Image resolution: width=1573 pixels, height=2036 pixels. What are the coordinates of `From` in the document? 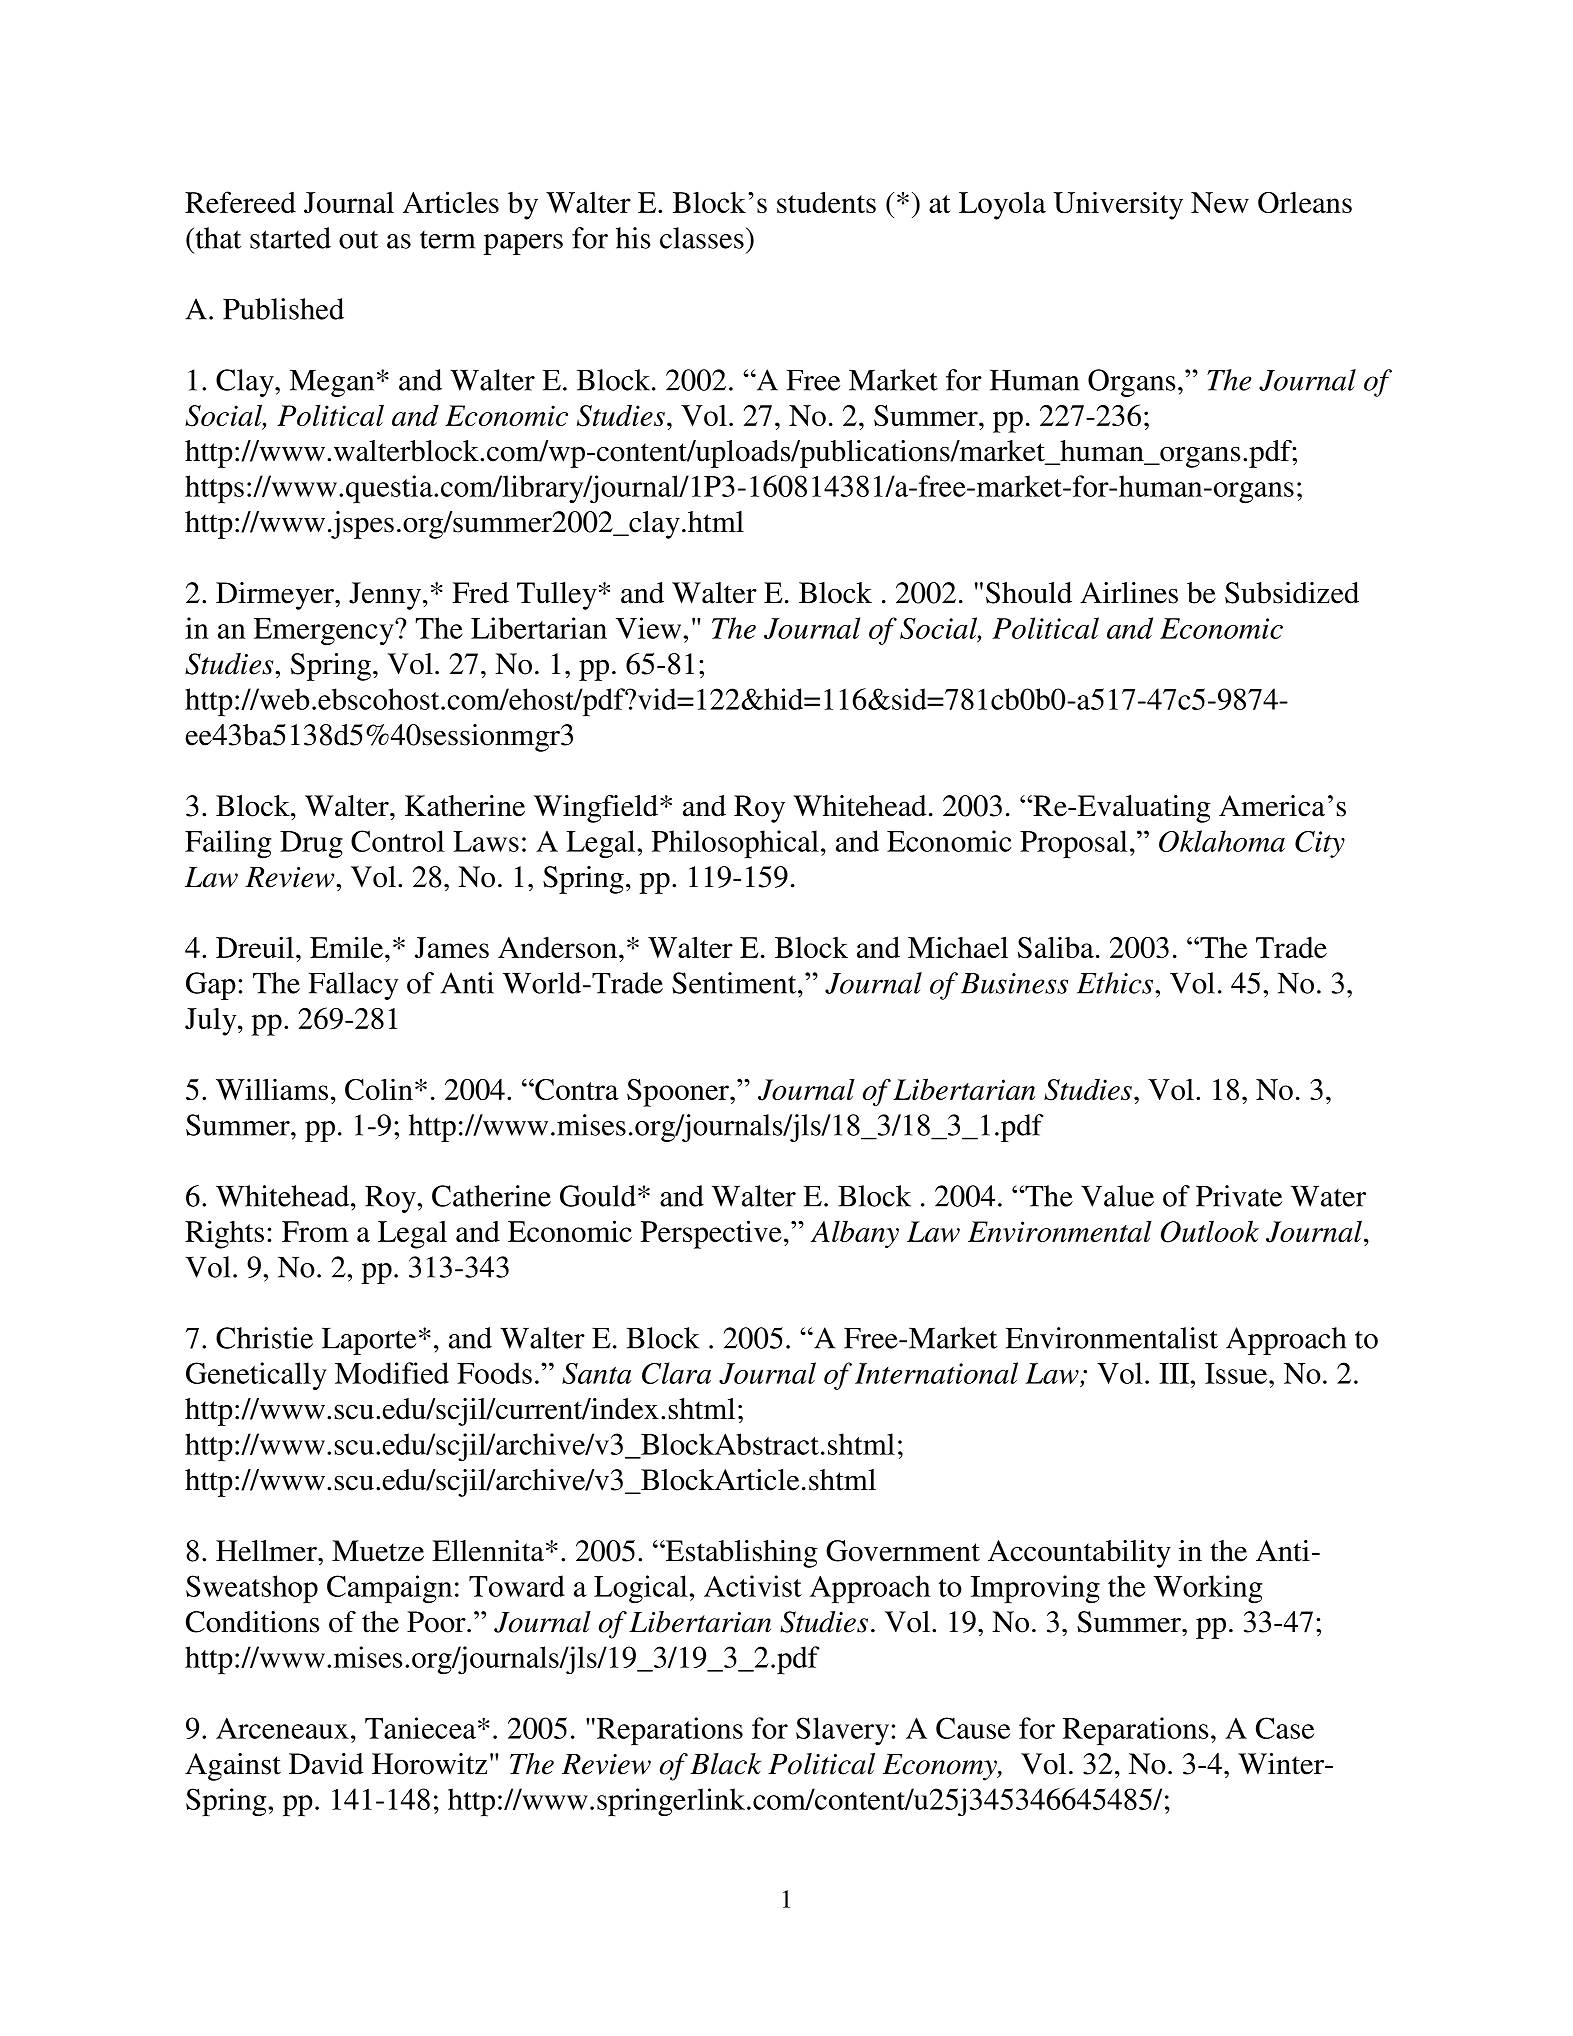 It's located at (315, 1231).
